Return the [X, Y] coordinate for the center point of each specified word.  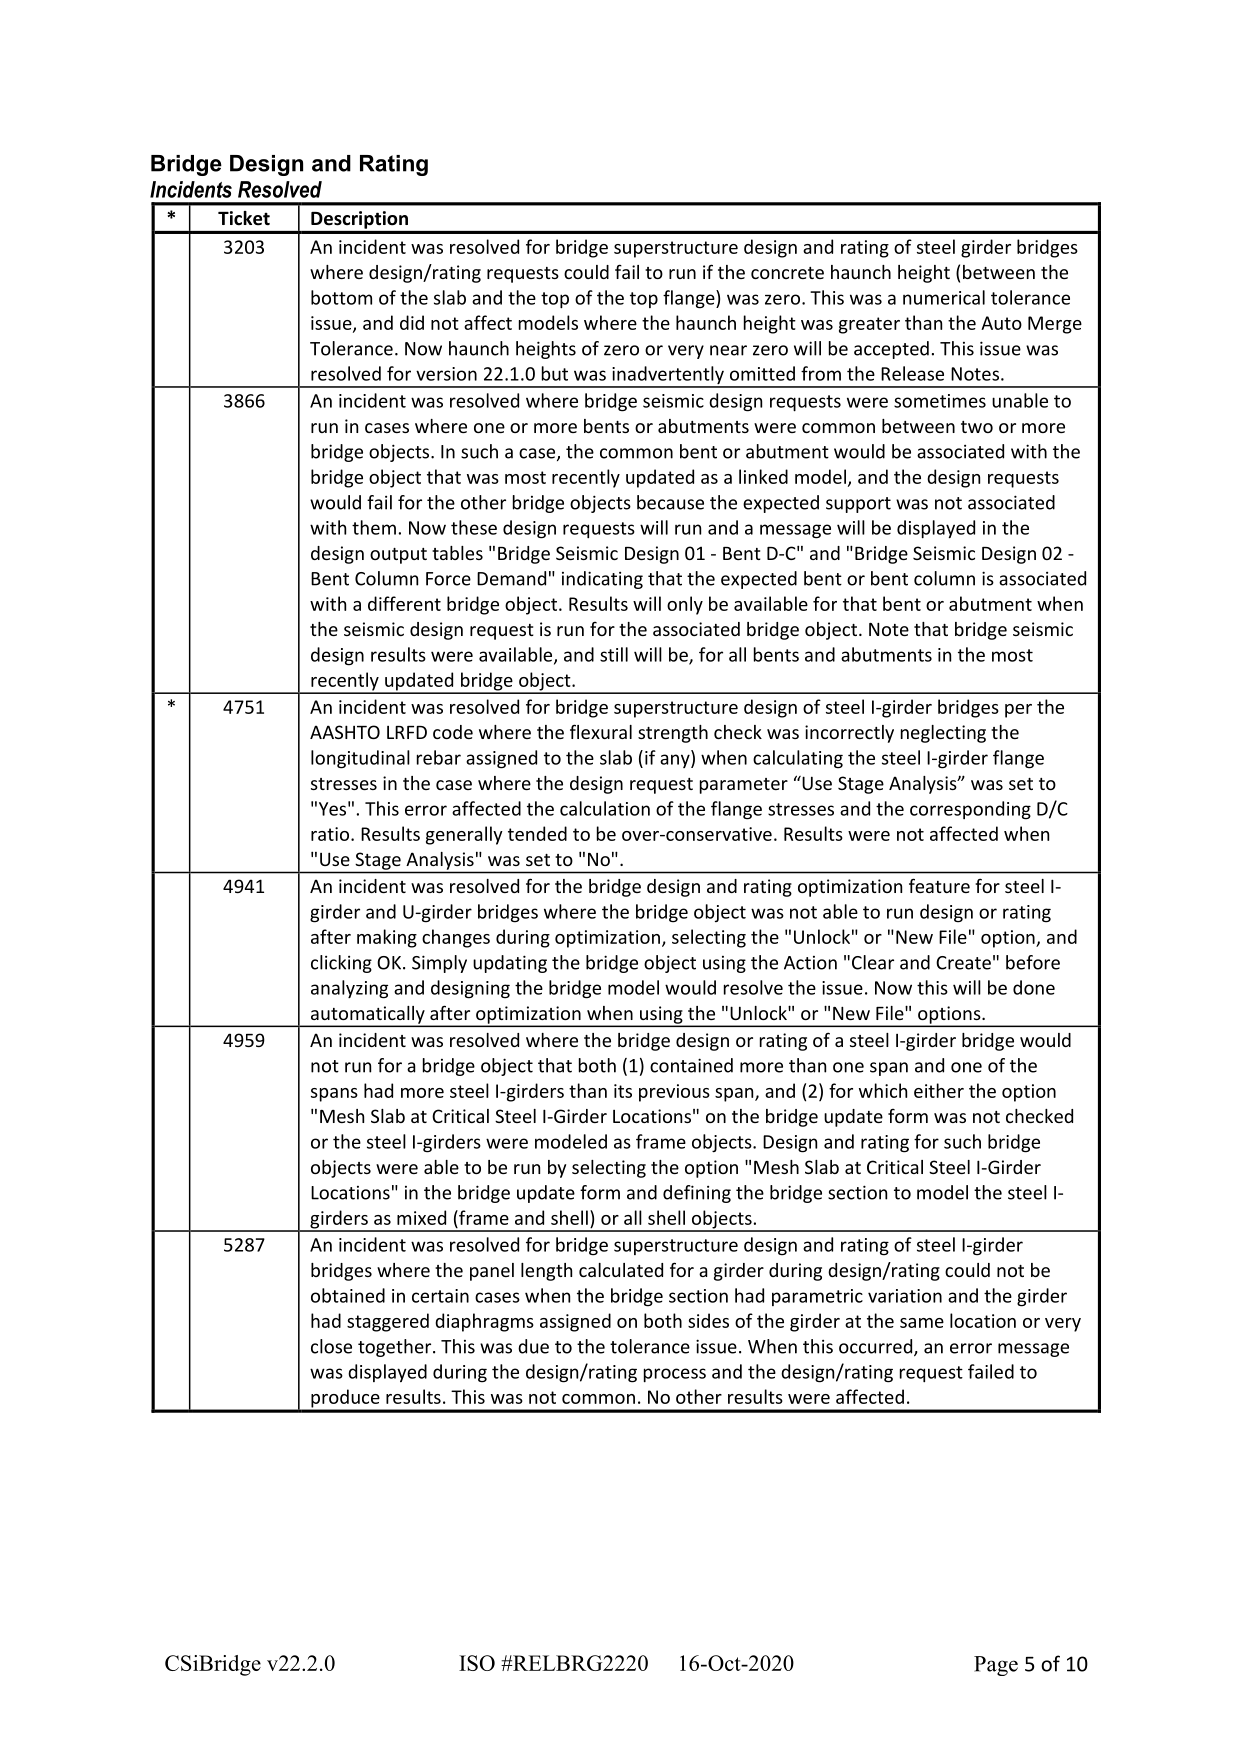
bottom [341, 297]
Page [996, 1666]
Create [963, 963]
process [675, 1375]
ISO [477, 1663]
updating [510, 964]
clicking [341, 964]
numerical [944, 297]
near [728, 350]
